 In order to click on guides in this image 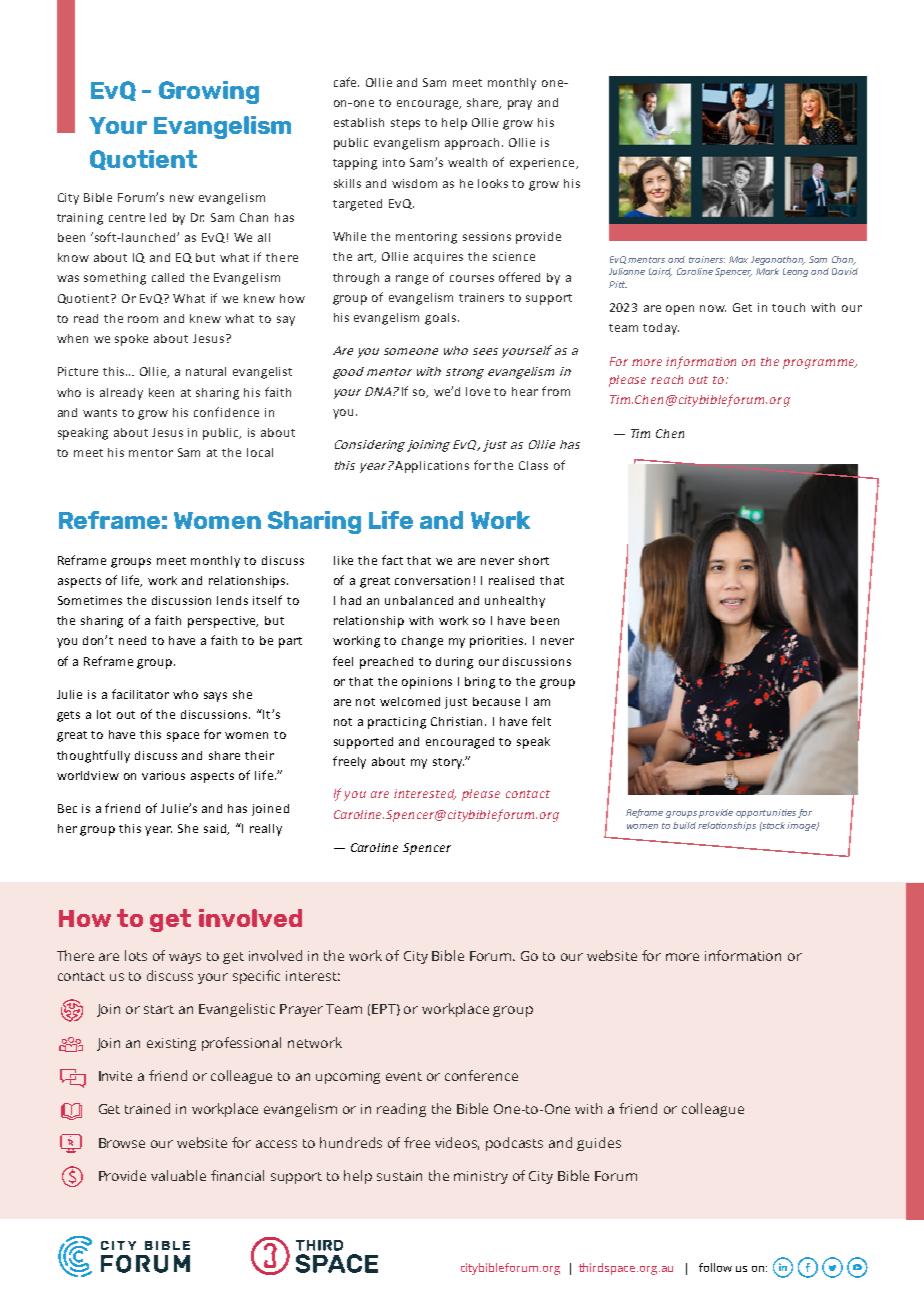, I will do `click(599, 1144)`.
